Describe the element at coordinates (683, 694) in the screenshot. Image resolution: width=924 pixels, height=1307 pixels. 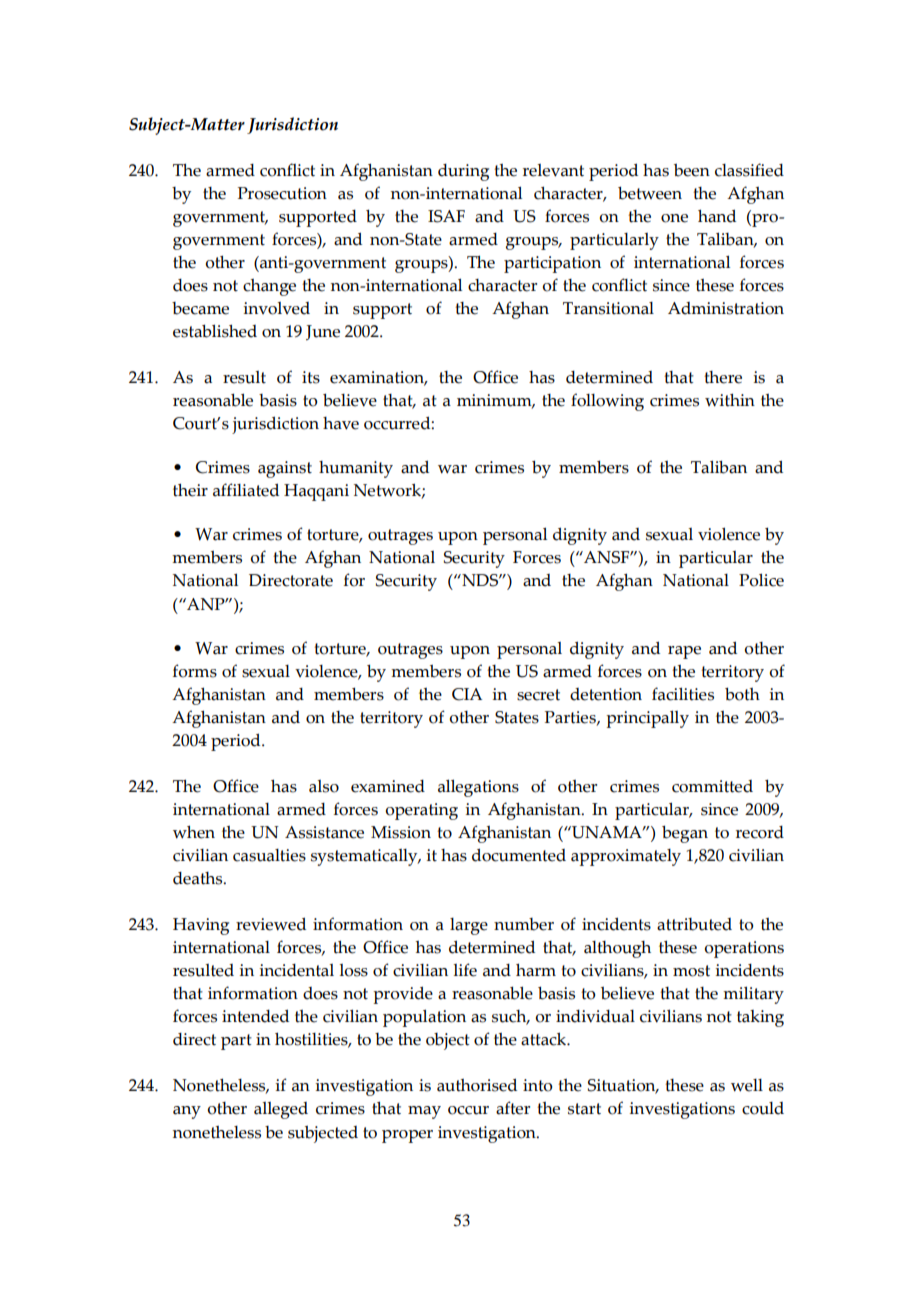
I see `facilities` at that location.
